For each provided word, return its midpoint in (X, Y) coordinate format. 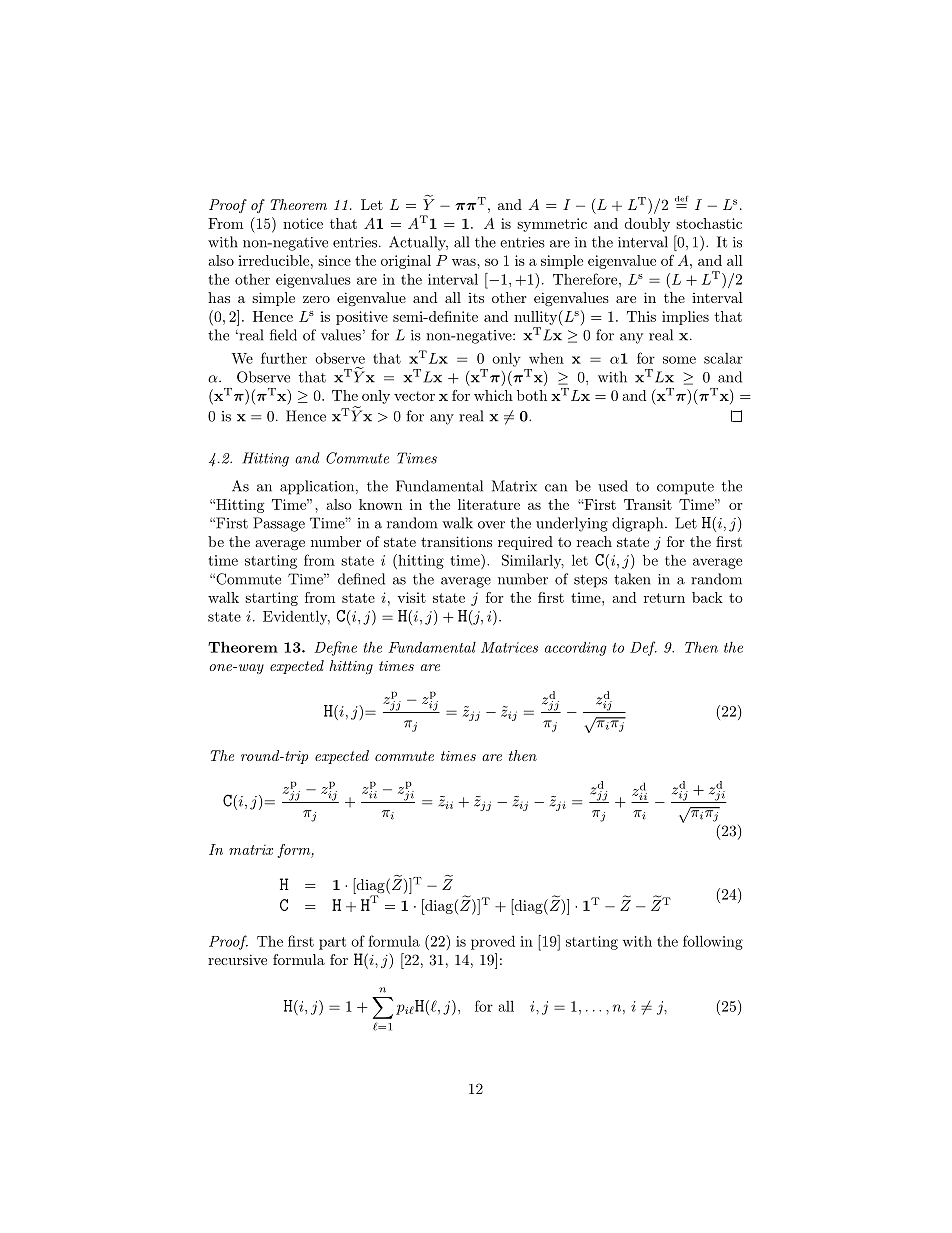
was (465, 262)
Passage (279, 524)
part (332, 943)
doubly (647, 225)
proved (493, 942)
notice (303, 223)
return (664, 598)
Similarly (533, 561)
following (713, 942)
